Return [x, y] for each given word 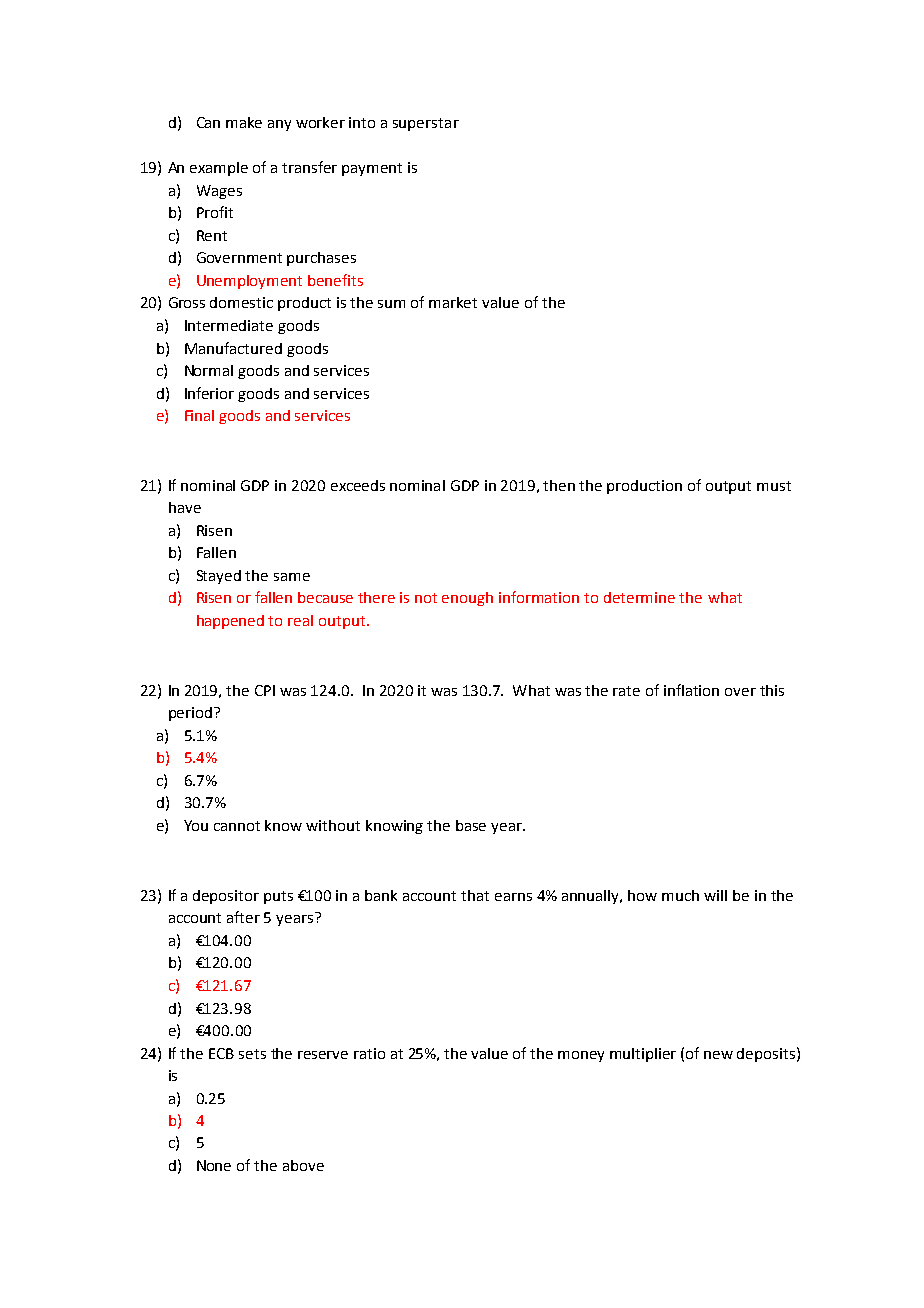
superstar [426, 124]
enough [467, 599]
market [453, 302]
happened [230, 622]
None [214, 1165]
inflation [691, 690]
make [244, 122]
